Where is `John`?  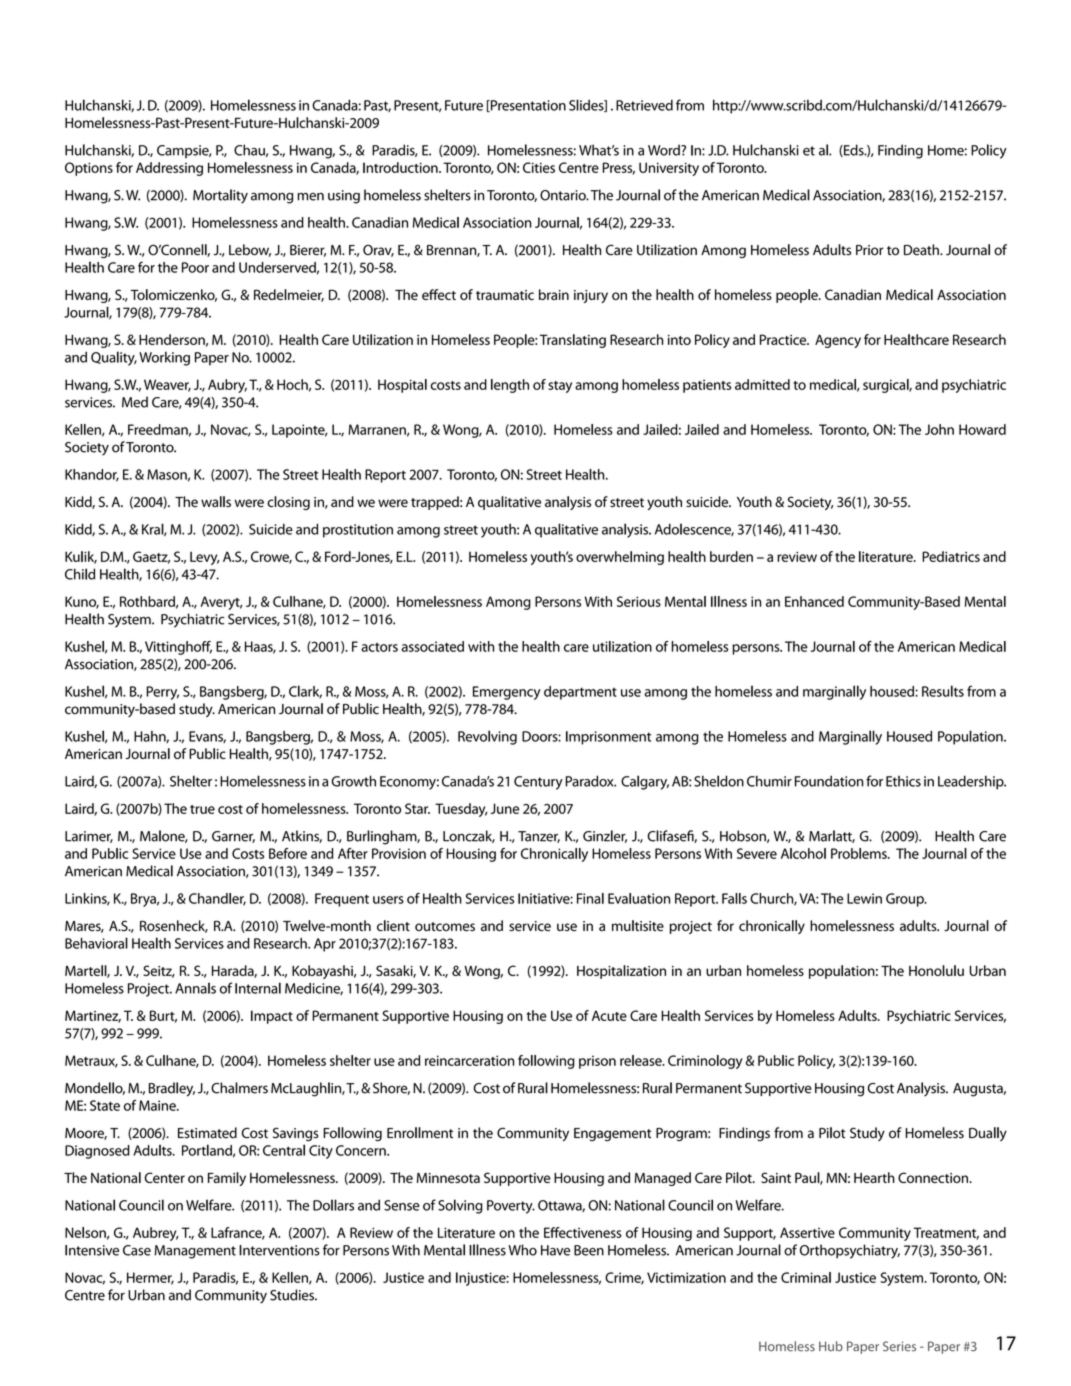 John is located at coordinates (939, 429).
